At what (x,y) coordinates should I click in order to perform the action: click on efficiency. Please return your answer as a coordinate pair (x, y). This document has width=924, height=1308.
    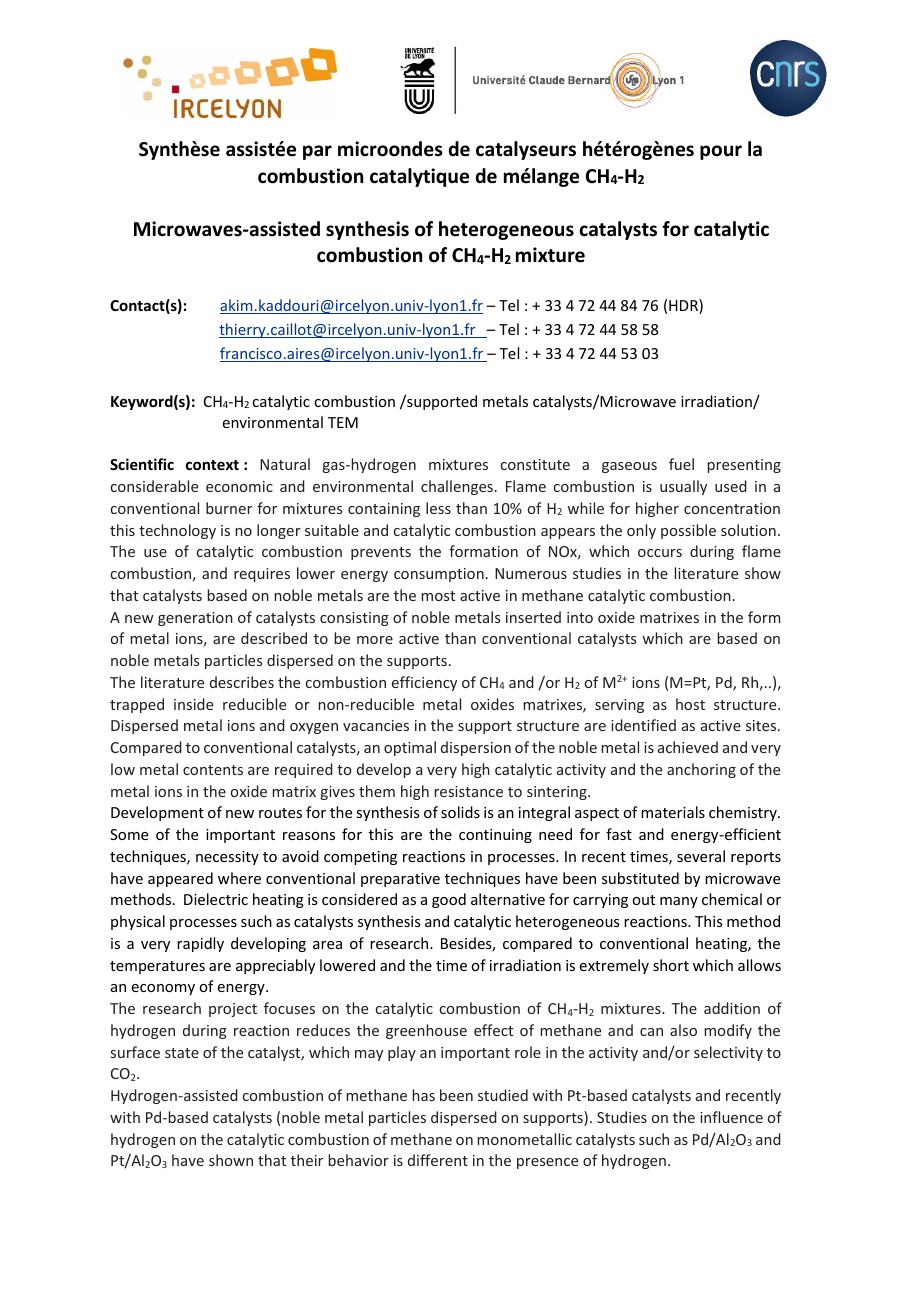
    Looking at the image, I should click on (424, 683).
